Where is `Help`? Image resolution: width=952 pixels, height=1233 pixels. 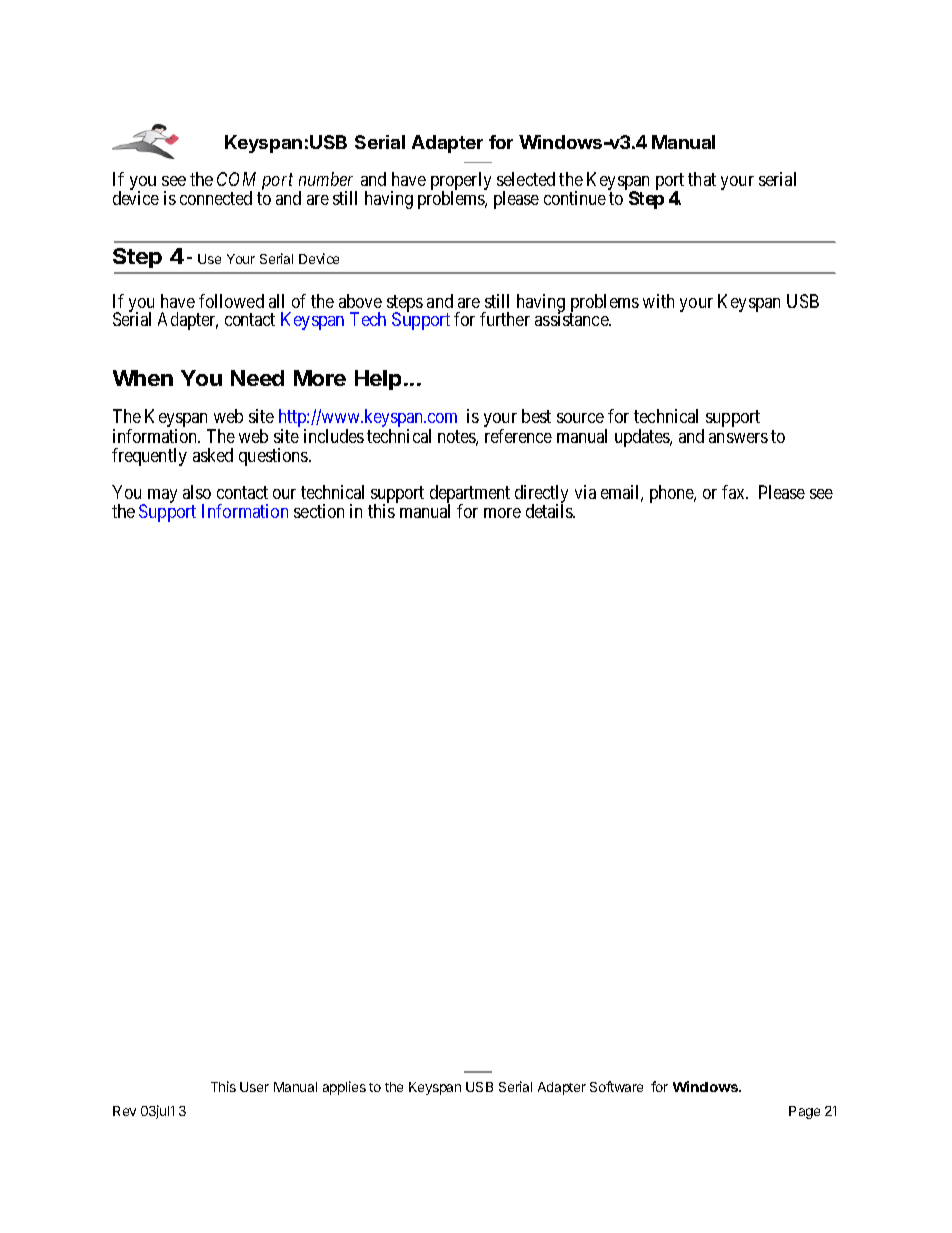 Help is located at coordinates (378, 380).
